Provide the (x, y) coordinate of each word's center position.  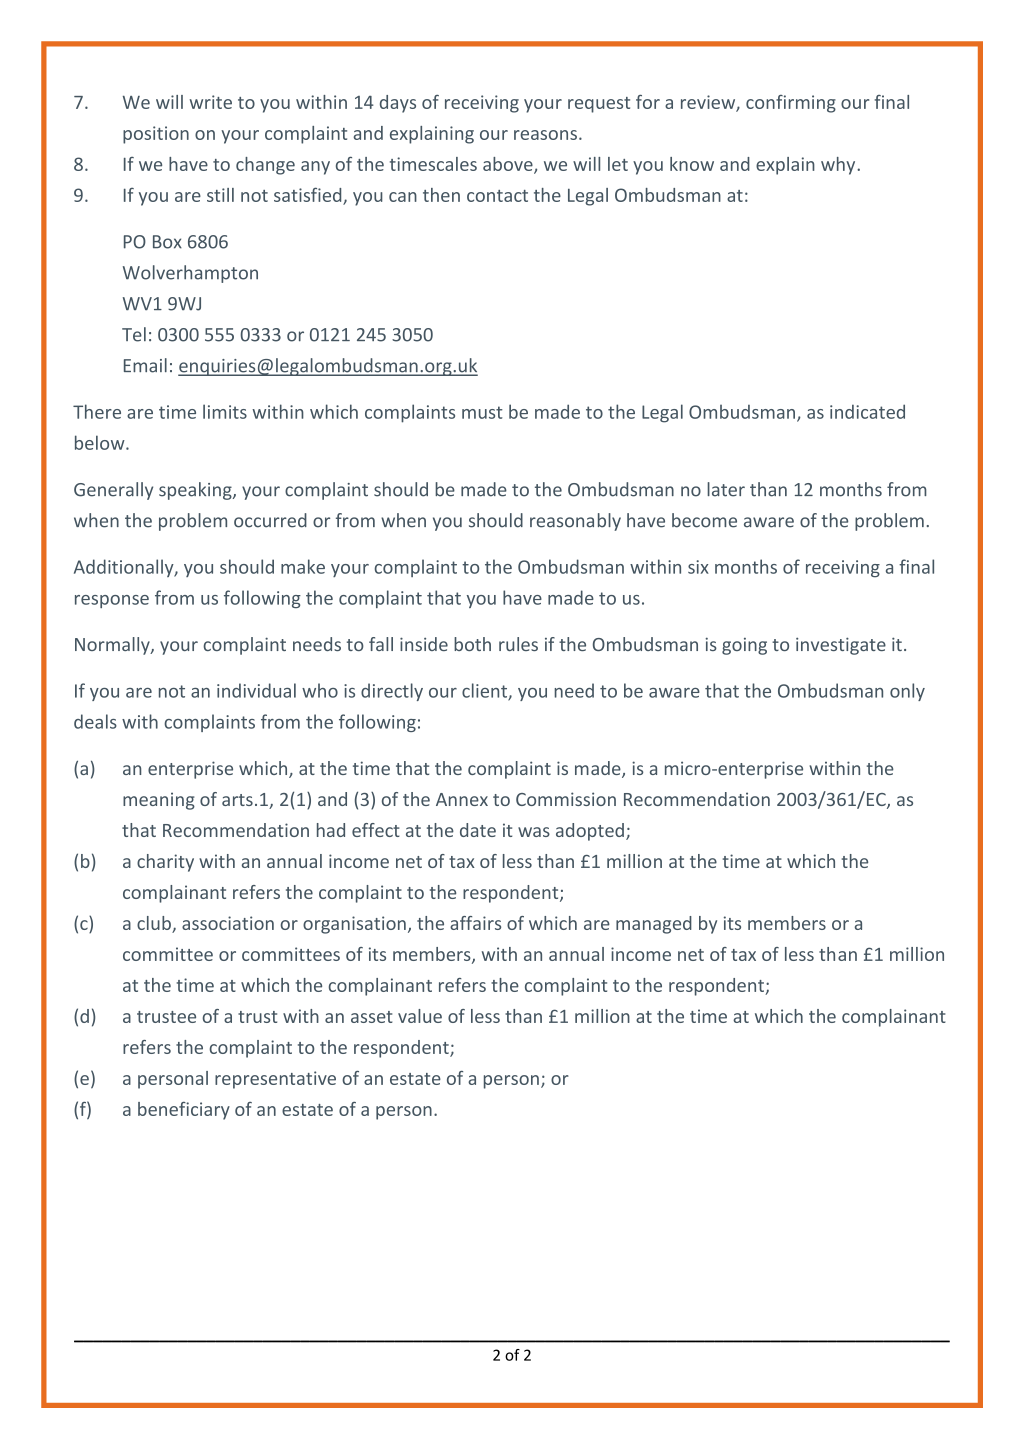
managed (654, 925)
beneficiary (184, 1111)
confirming (791, 104)
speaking (196, 491)
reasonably (575, 522)
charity (165, 863)
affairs (475, 923)
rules (518, 644)
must (482, 412)
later (726, 489)
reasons (545, 135)
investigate (841, 646)
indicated (867, 411)
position (156, 135)
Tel (134, 334)
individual (256, 690)
